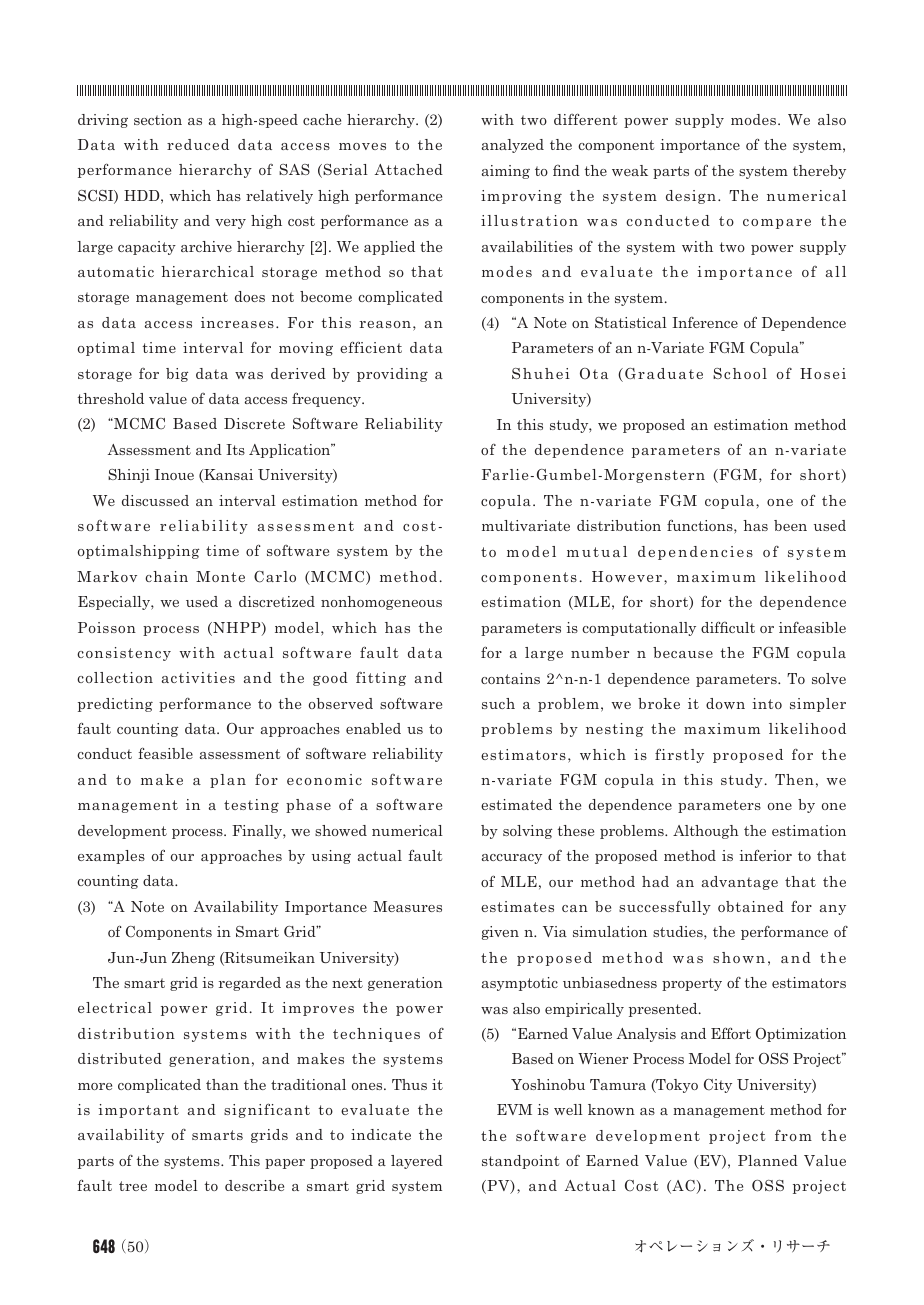 Image resolution: width=924 pixels, height=1305 pixels. What do you see at coordinates (251, 806) in the document?
I see `testing` at bounding box center [251, 806].
